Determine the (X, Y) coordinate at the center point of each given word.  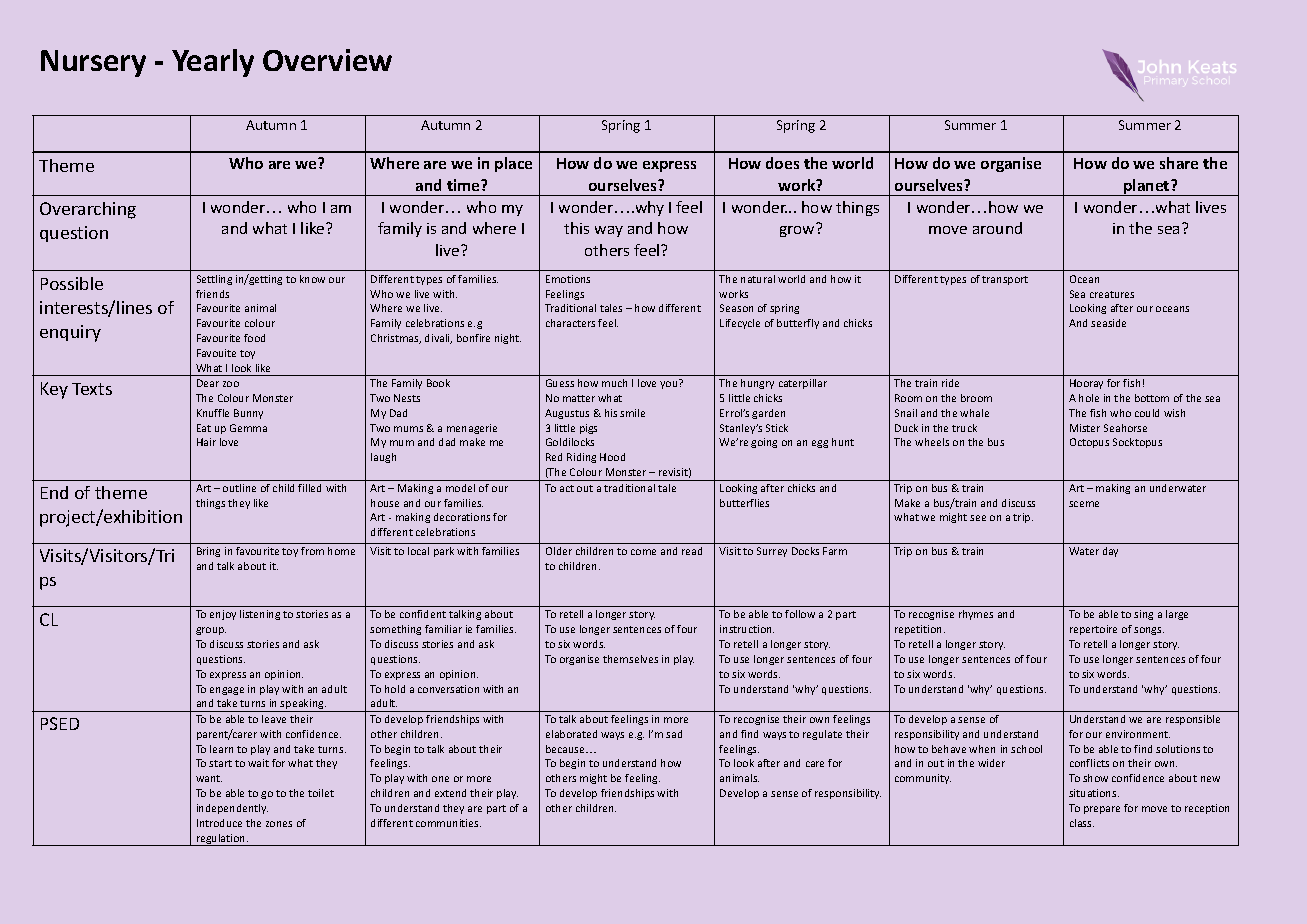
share (1179, 163)
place (513, 164)
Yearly (213, 63)
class (1082, 823)
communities (448, 823)
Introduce (219, 823)
